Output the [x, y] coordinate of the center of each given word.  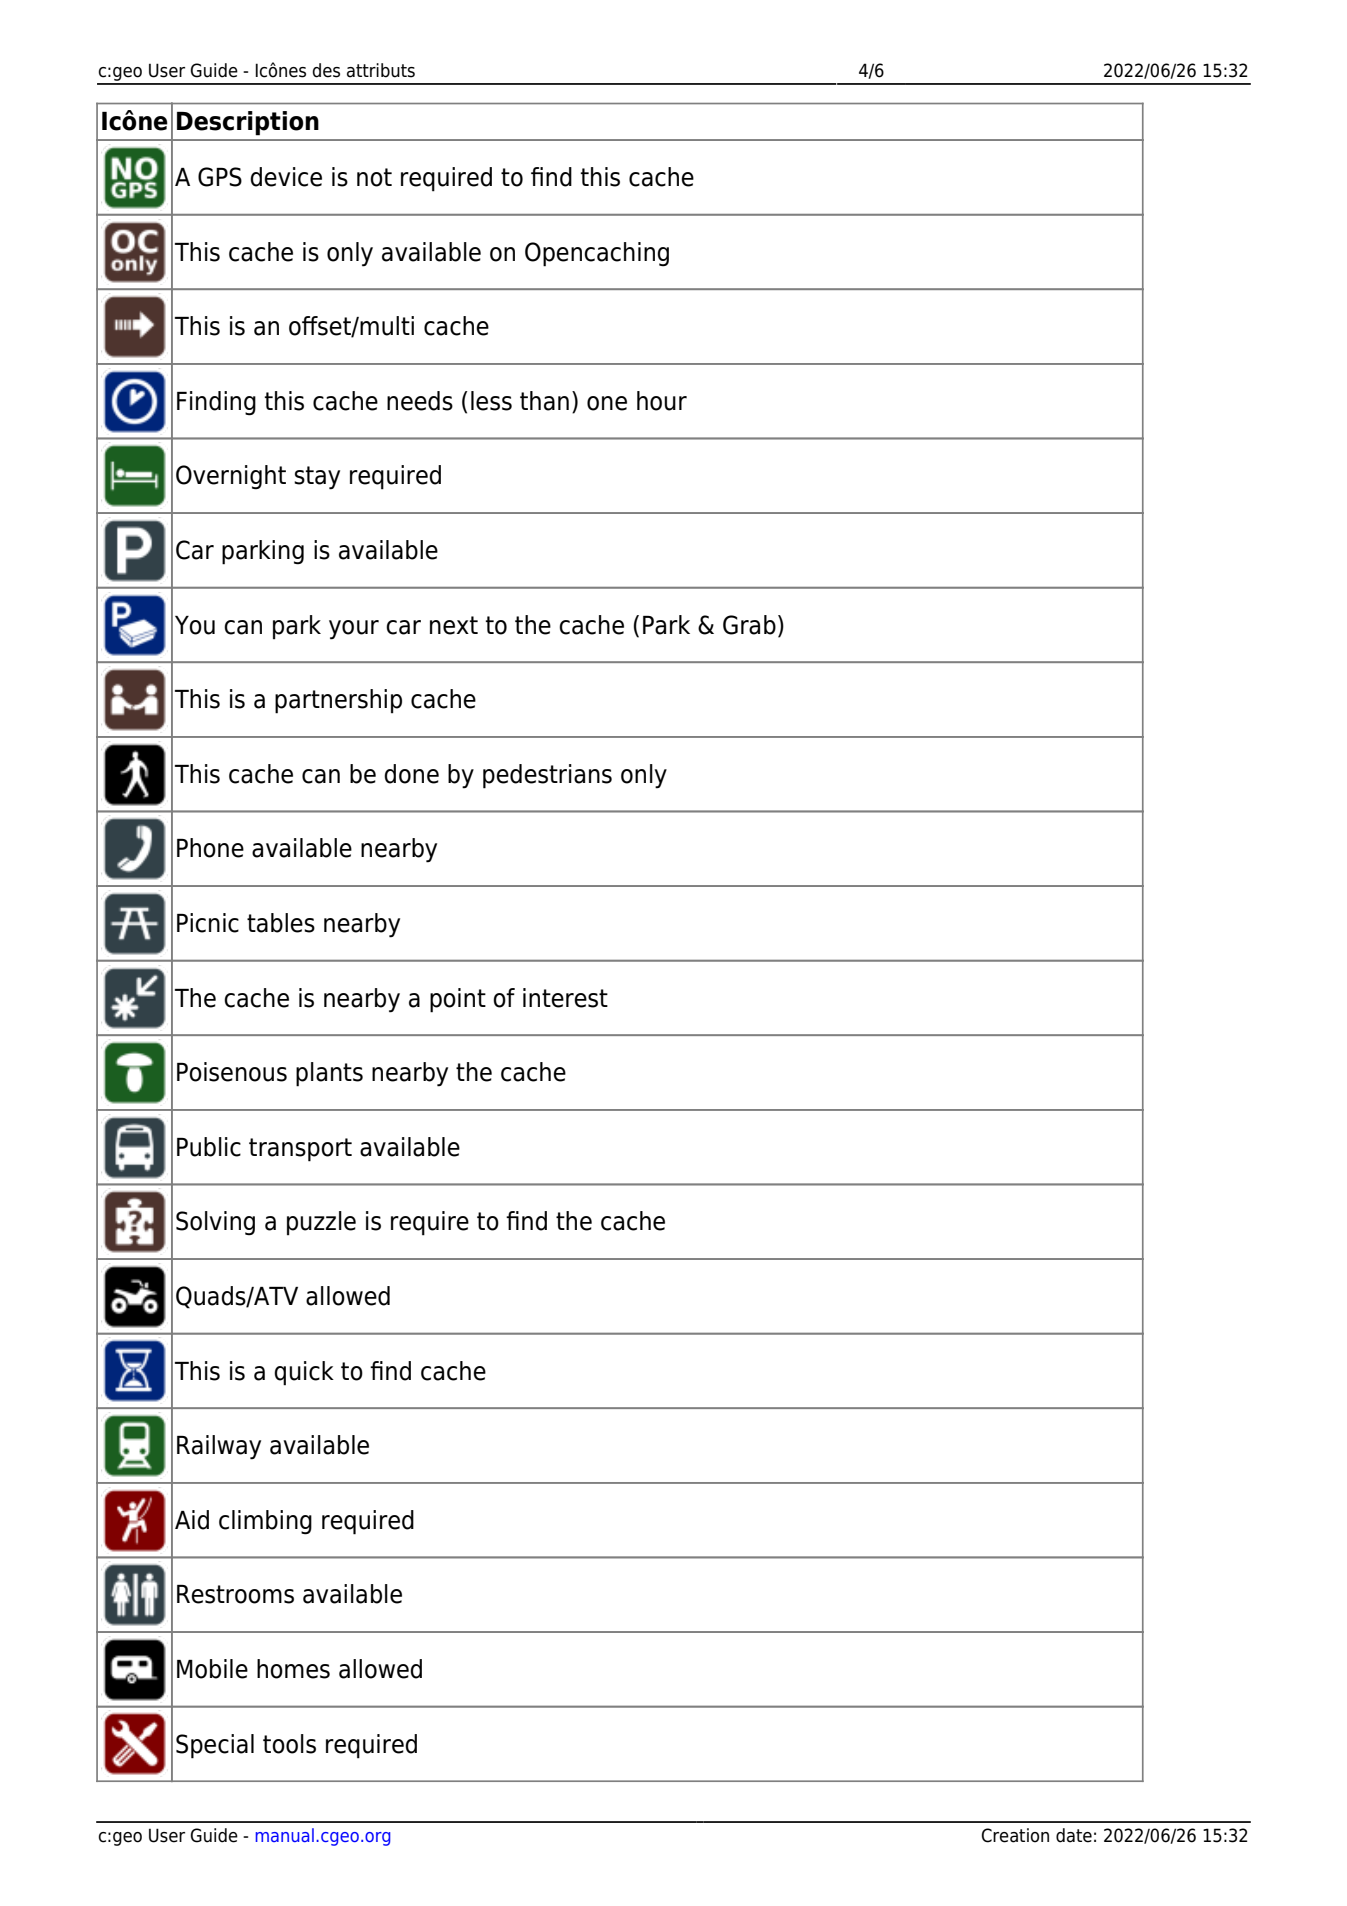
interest [565, 998]
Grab [749, 625]
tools [289, 1744]
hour [662, 401]
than [544, 401]
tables [281, 923]
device [286, 177]
